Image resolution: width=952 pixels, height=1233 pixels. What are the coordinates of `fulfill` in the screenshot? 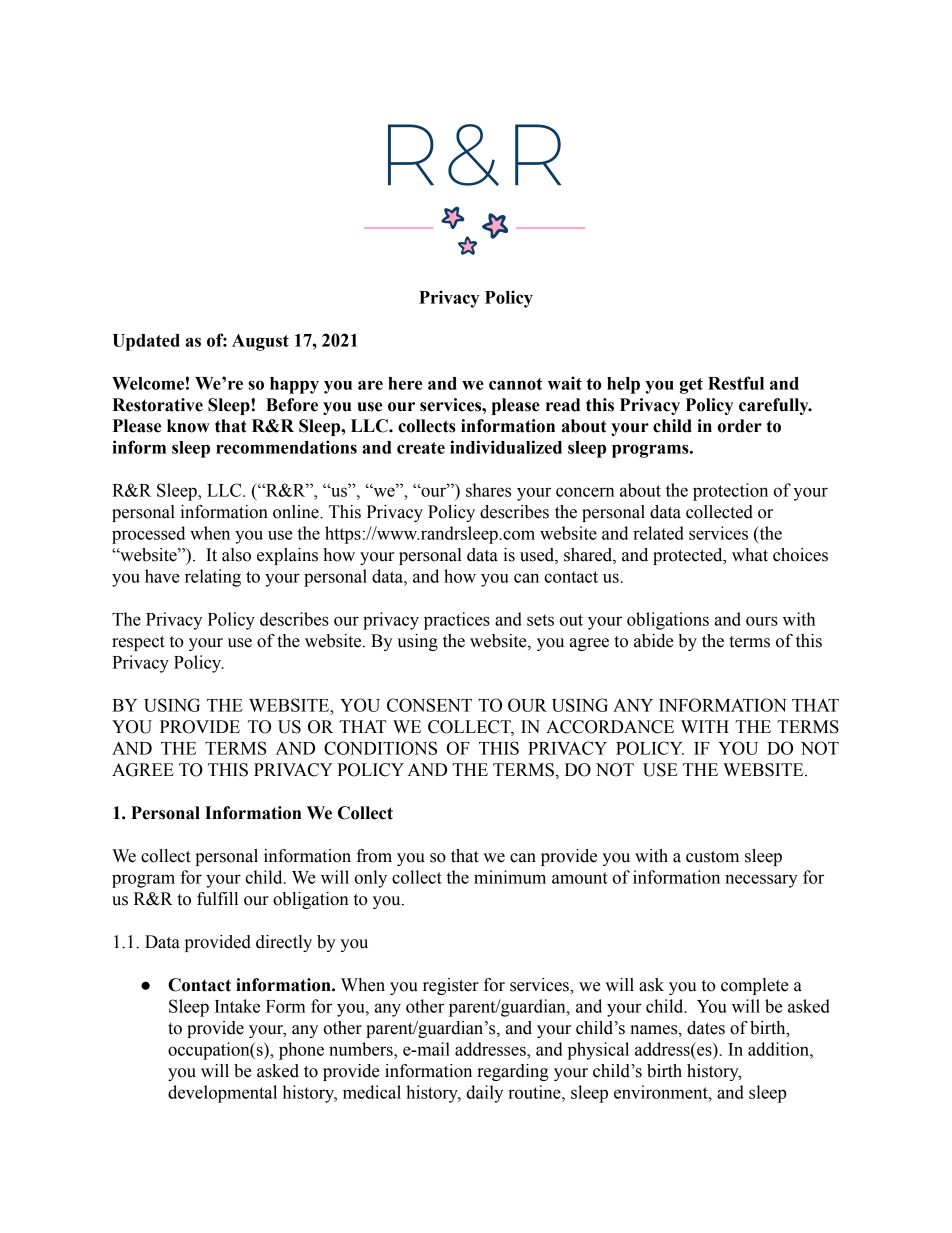 It's located at (217, 899).
